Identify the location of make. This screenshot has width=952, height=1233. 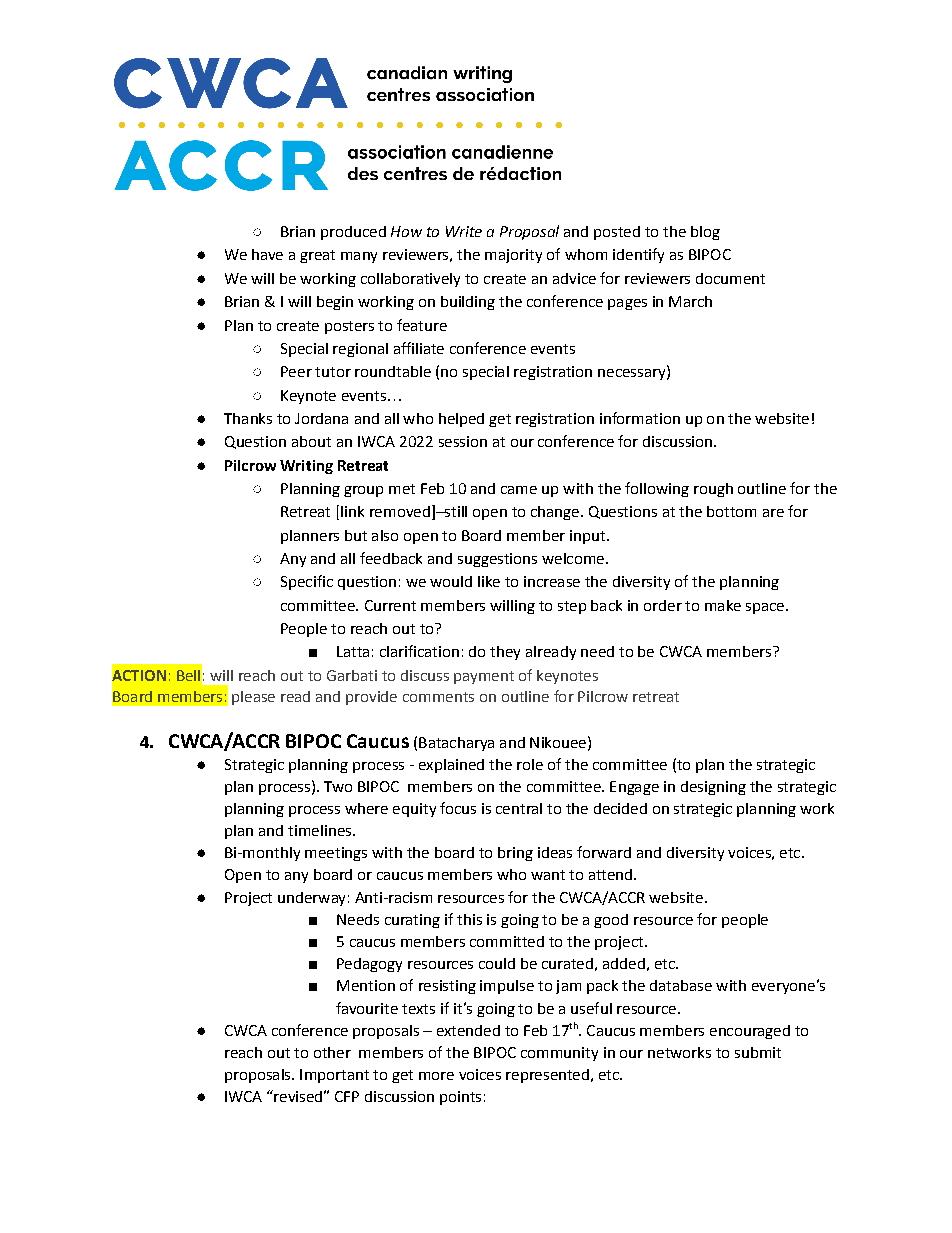
(723, 605).
